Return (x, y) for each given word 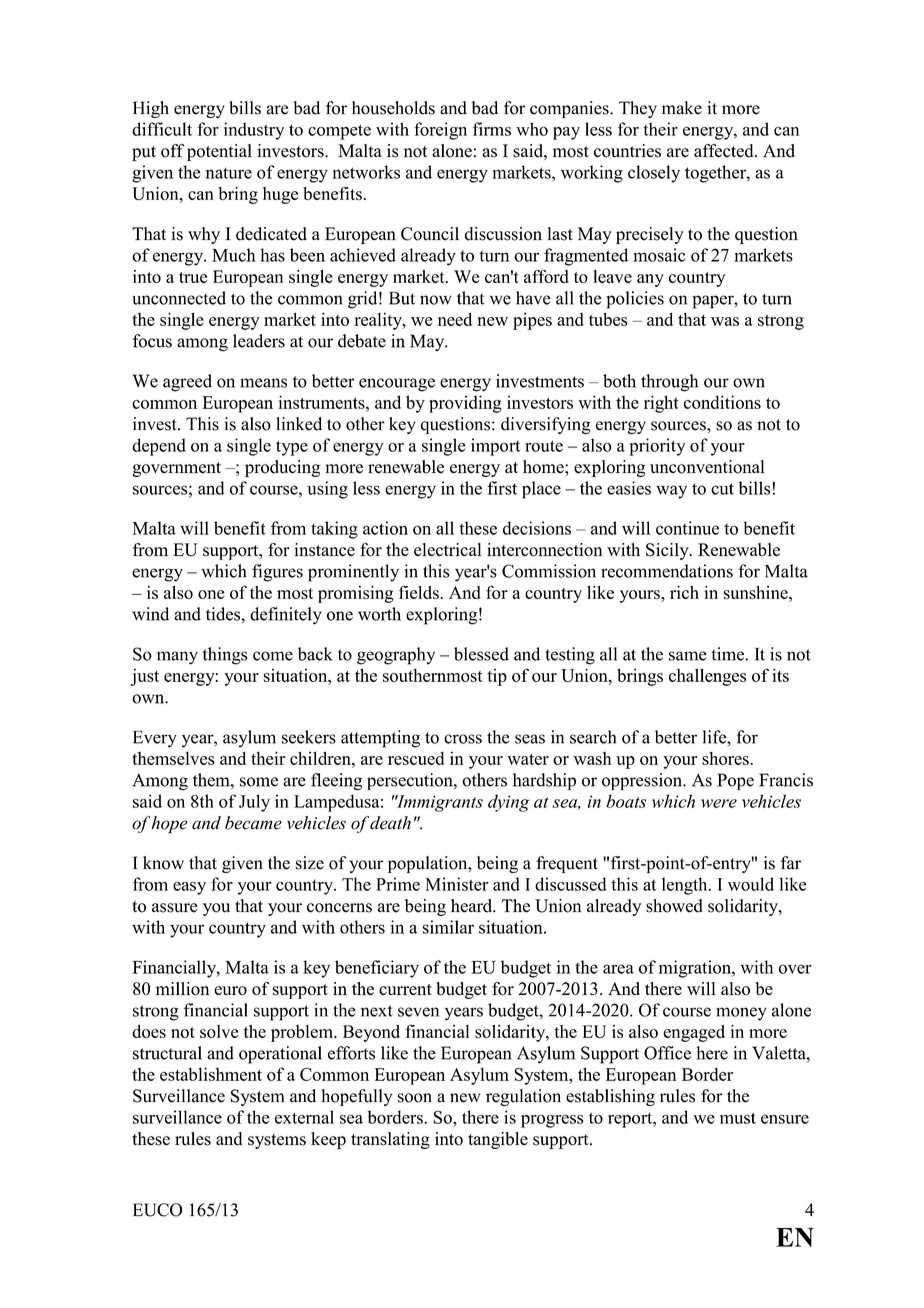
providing (465, 404)
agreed (187, 383)
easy (189, 888)
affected (725, 151)
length (686, 886)
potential (219, 152)
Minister (456, 884)
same (688, 656)
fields (419, 592)
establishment (211, 1074)
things (225, 656)
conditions (722, 402)
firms (492, 129)
